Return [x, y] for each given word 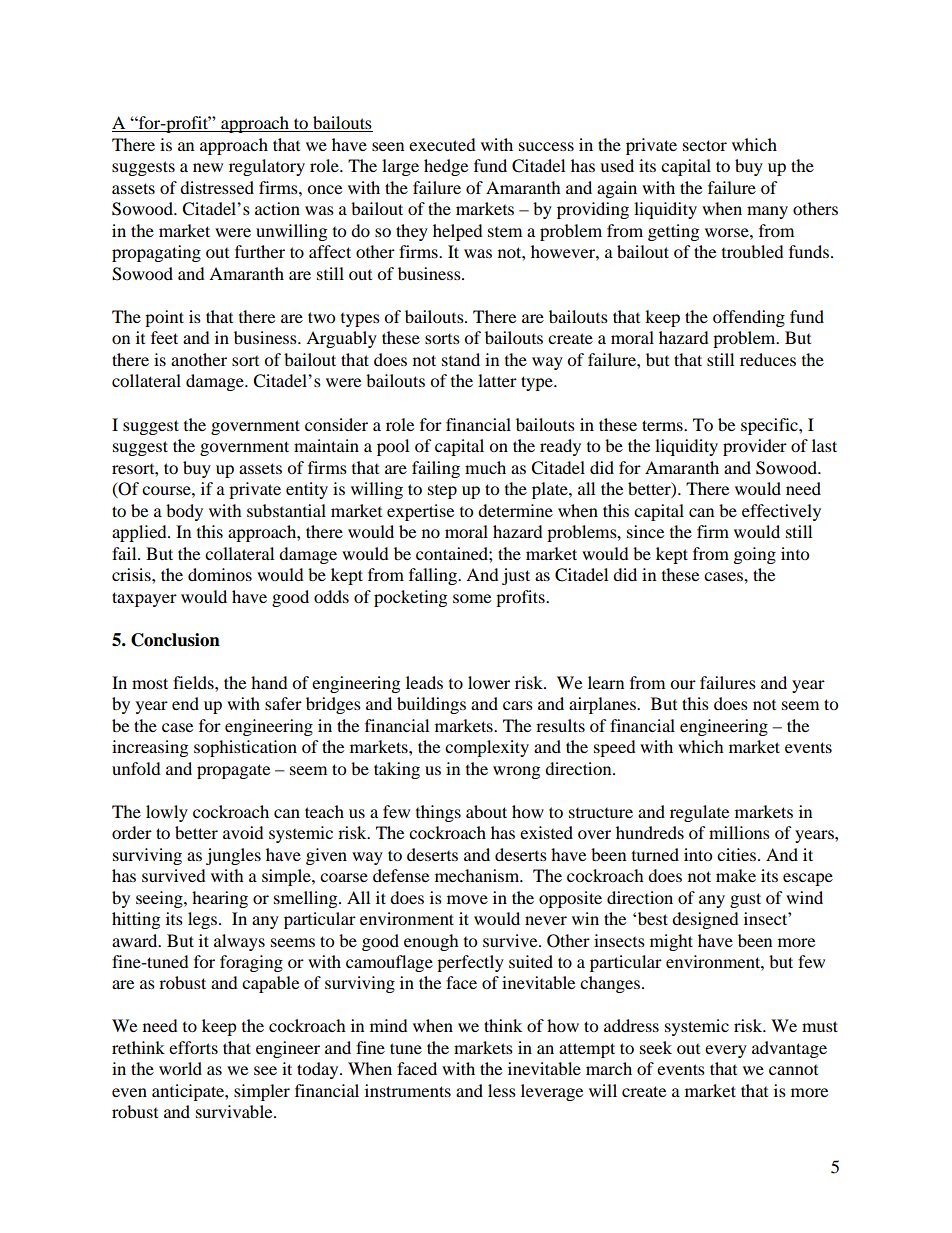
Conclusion [175, 640]
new [208, 167]
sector [705, 145]
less [502, 1090]
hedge [446, 167]
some [472, 598]
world [180, 1068]
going [755, 555]
